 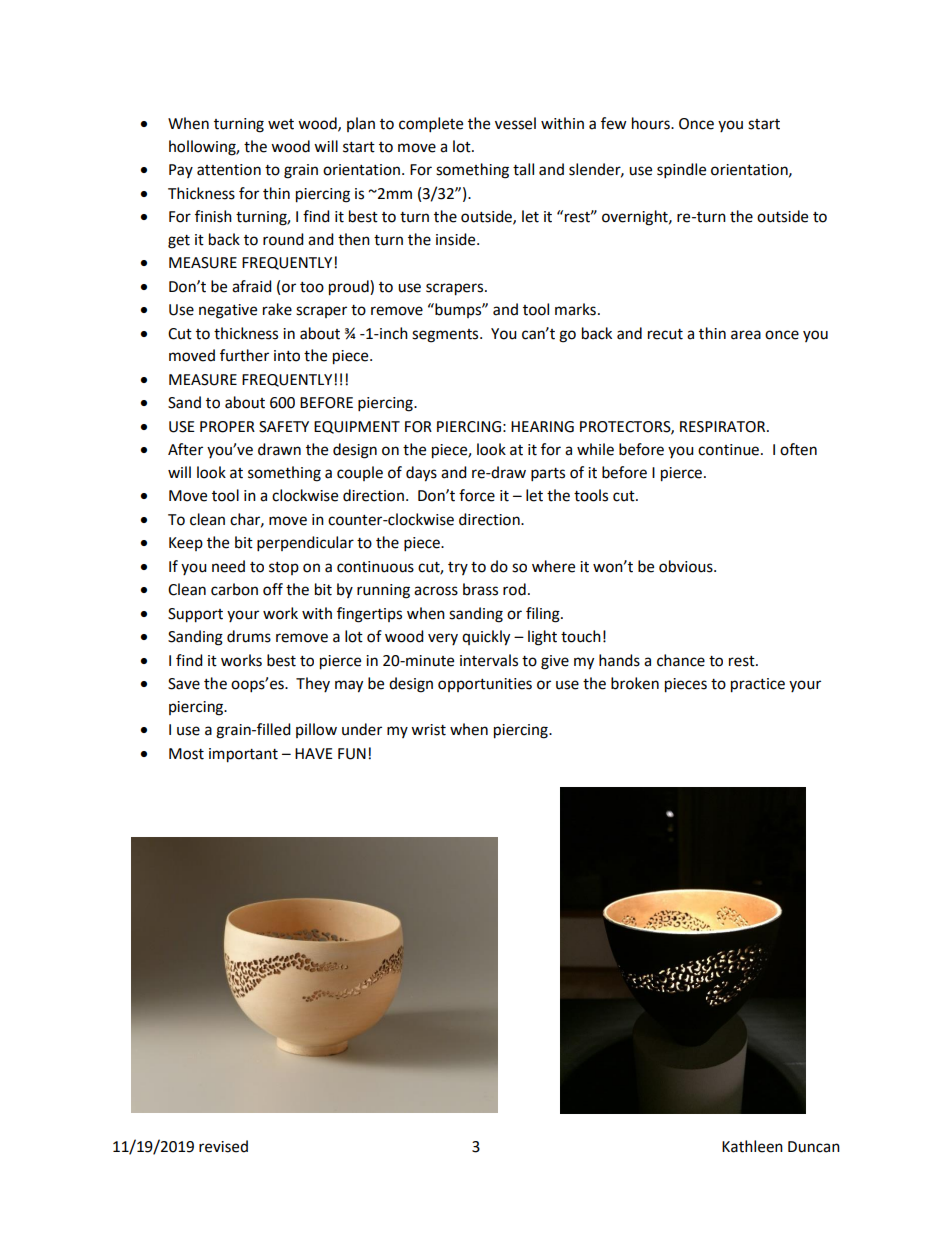 What do you see at coordinates (223, 1146) in the page?
I see `revised` at bounding box center [223, 1146].
